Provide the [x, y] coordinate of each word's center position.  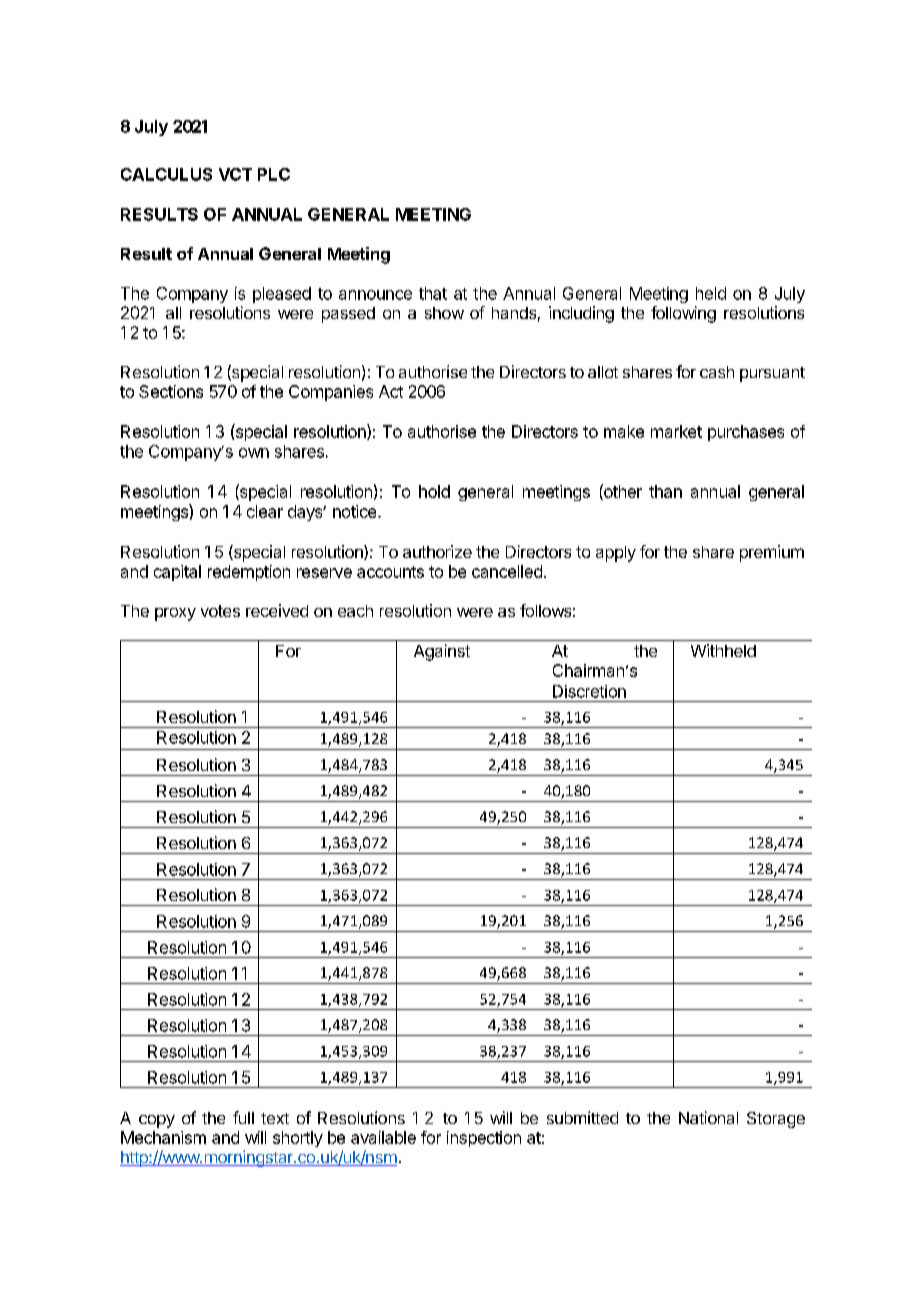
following [683, 314]
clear [265, 511]
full [243, 1117]
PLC [274, 174]
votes [220, 611]
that [433, 293]
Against [442, 652]
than [665, 491]
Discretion [589, 691]
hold [434, 491]
